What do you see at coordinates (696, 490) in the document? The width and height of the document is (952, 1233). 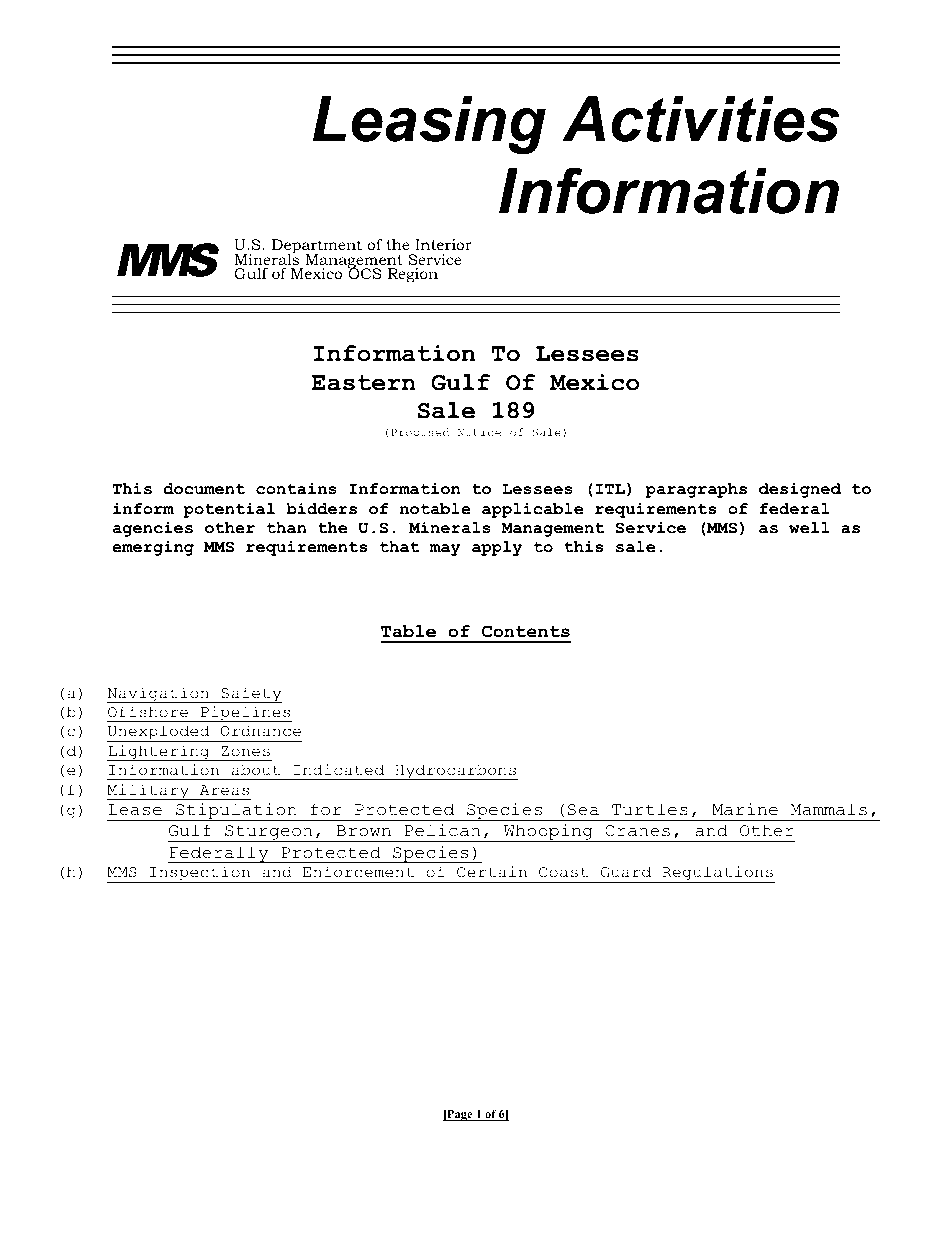 I see `paragraphs` at bounding box center [696, 490].
